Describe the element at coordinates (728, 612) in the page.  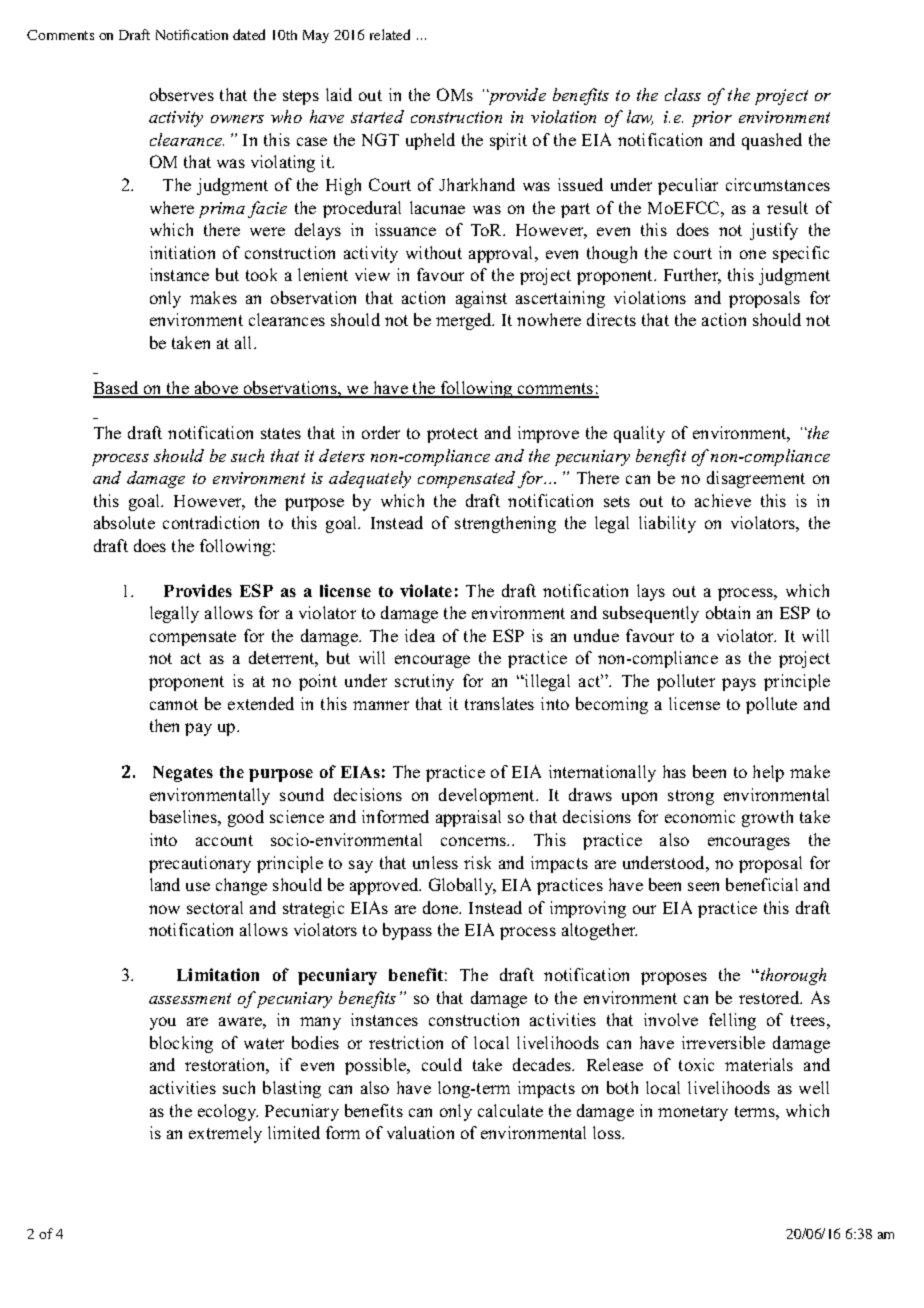
I see `obtain` at that location.
